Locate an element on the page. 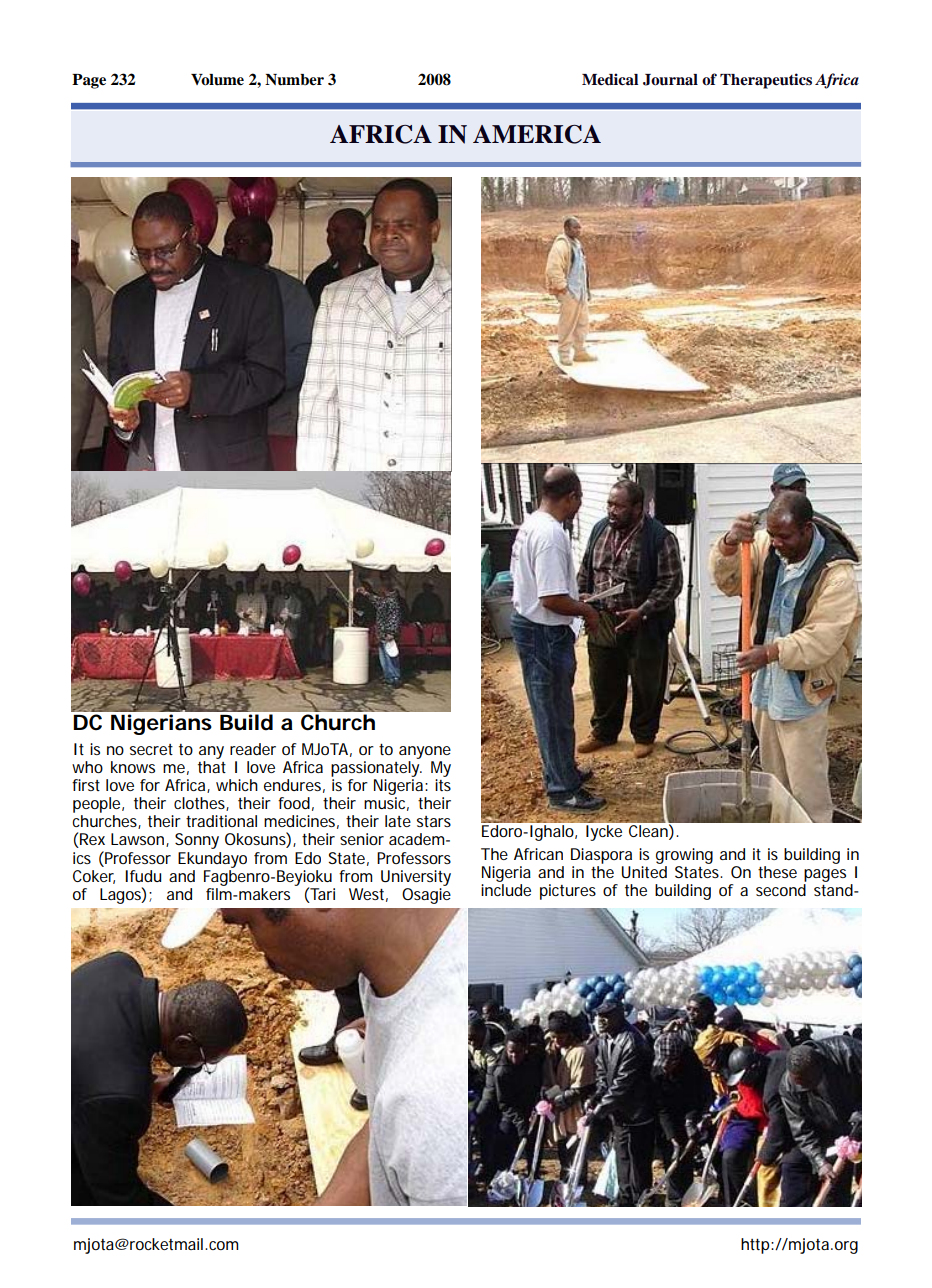 The image size is (932, 1288). Volume is located at coordinates (217, 80).
